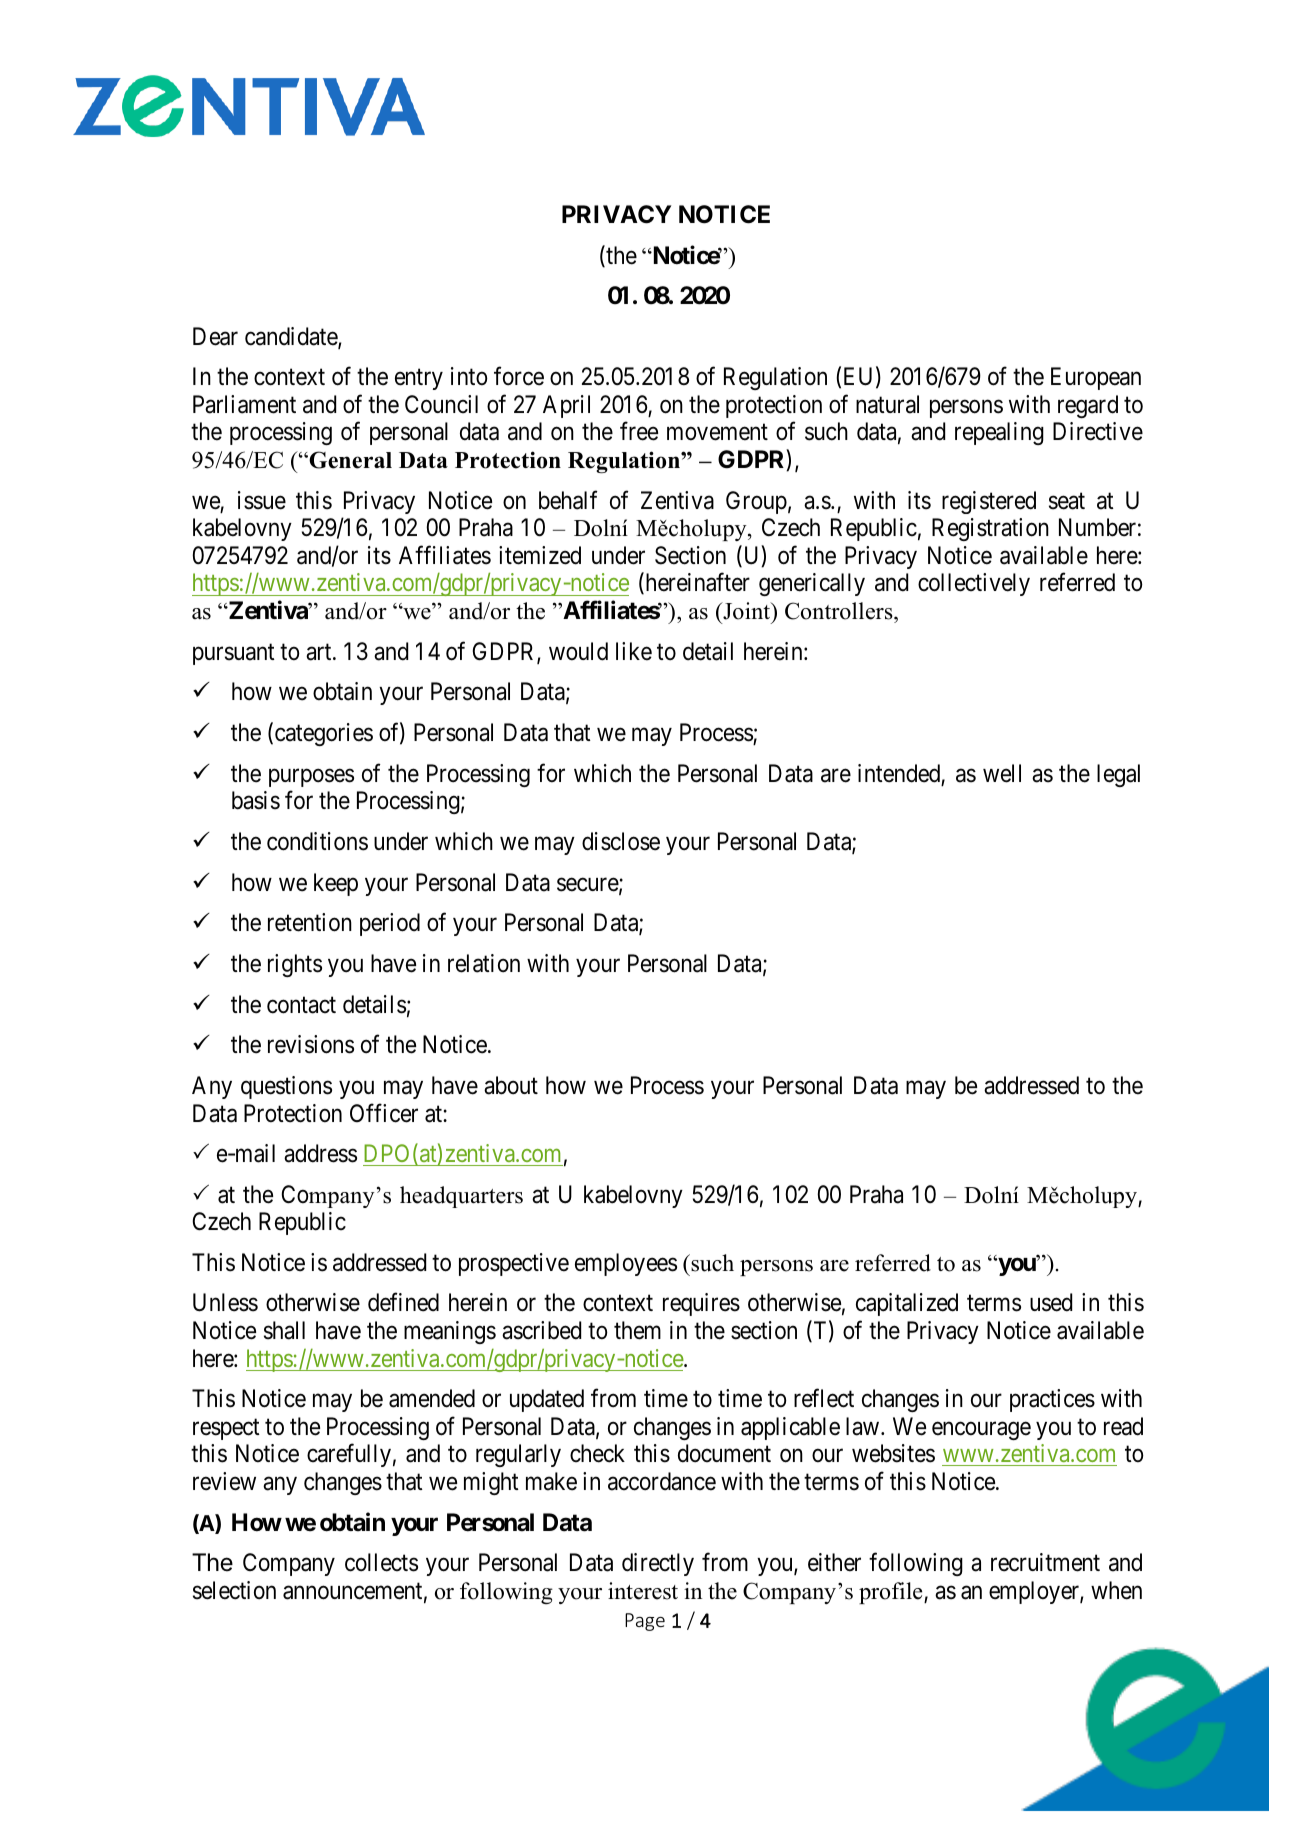 The width and height of the screenshot is (1297, 1835). What do you see at coordinates (292, 337) in the screenshot?
I see `candidate` at bounding box center [292, 337].
